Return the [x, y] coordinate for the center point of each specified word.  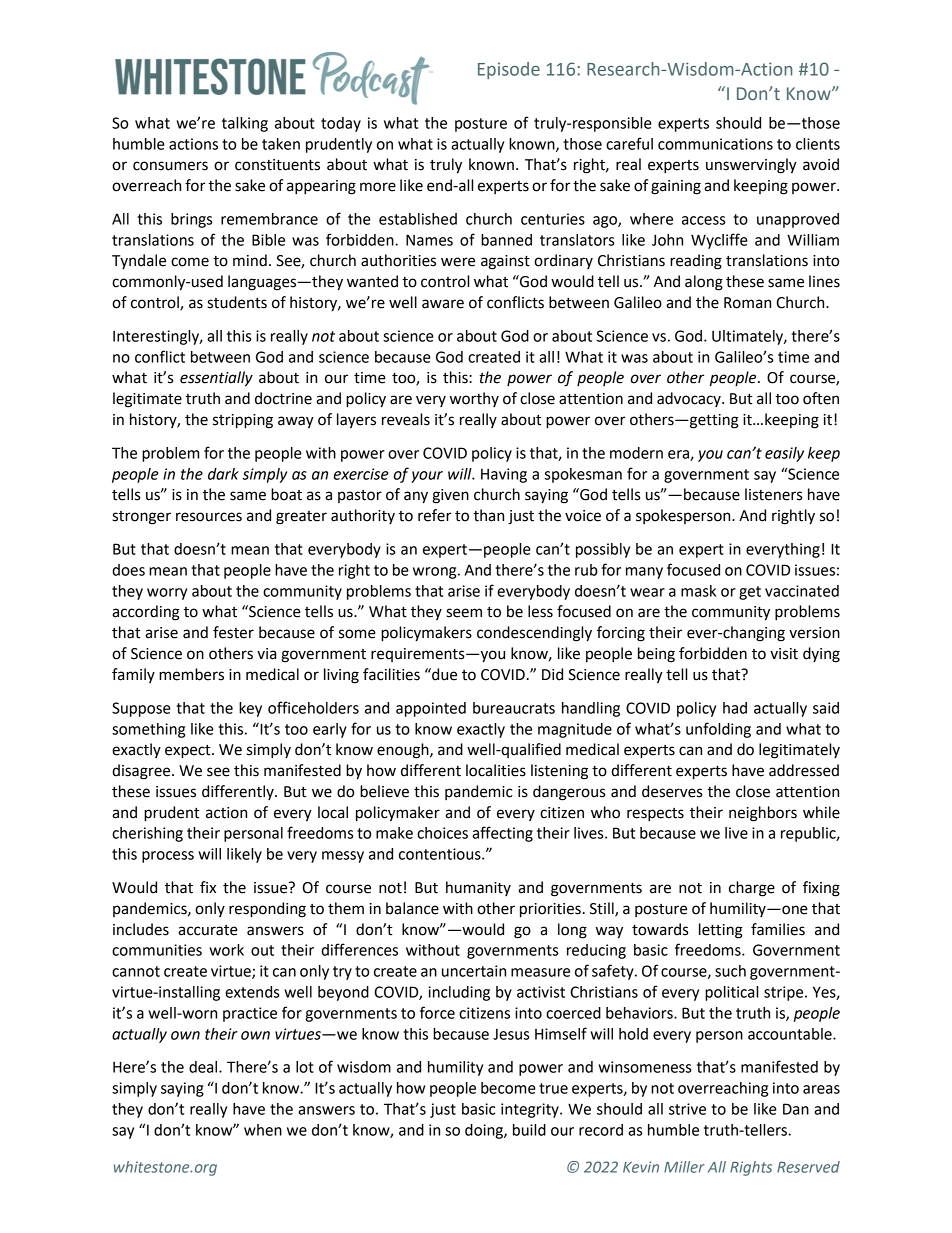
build [529, 1130]
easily [784, 454]
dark [223, 474]
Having [504, 475]
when [263, 1130]
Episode [509, 70]
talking [245, 124]
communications [715, 144]
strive [687, 1109]
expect [189, 752]
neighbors [763, 814]
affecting [502, 834]
